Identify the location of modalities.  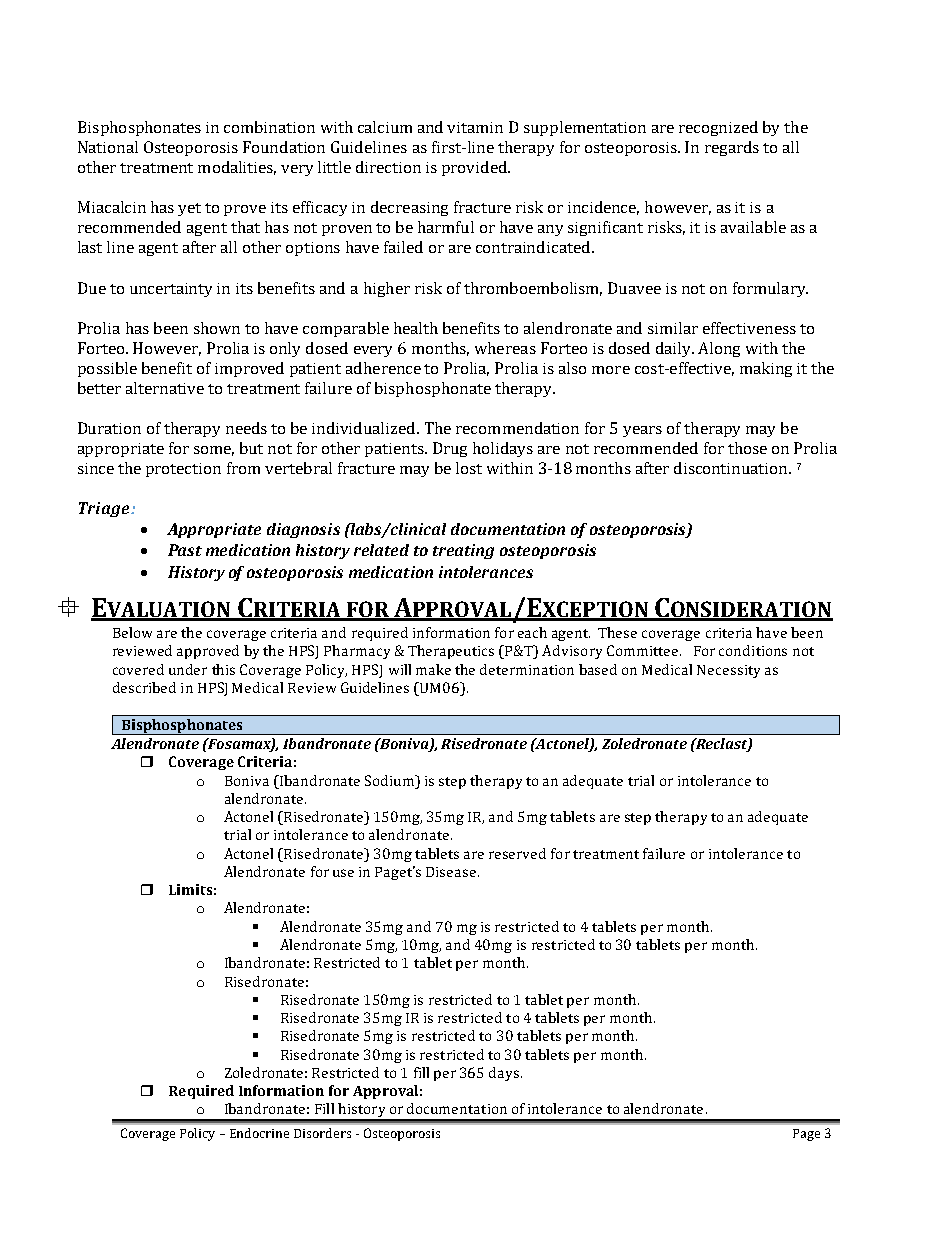
(237, 168).
